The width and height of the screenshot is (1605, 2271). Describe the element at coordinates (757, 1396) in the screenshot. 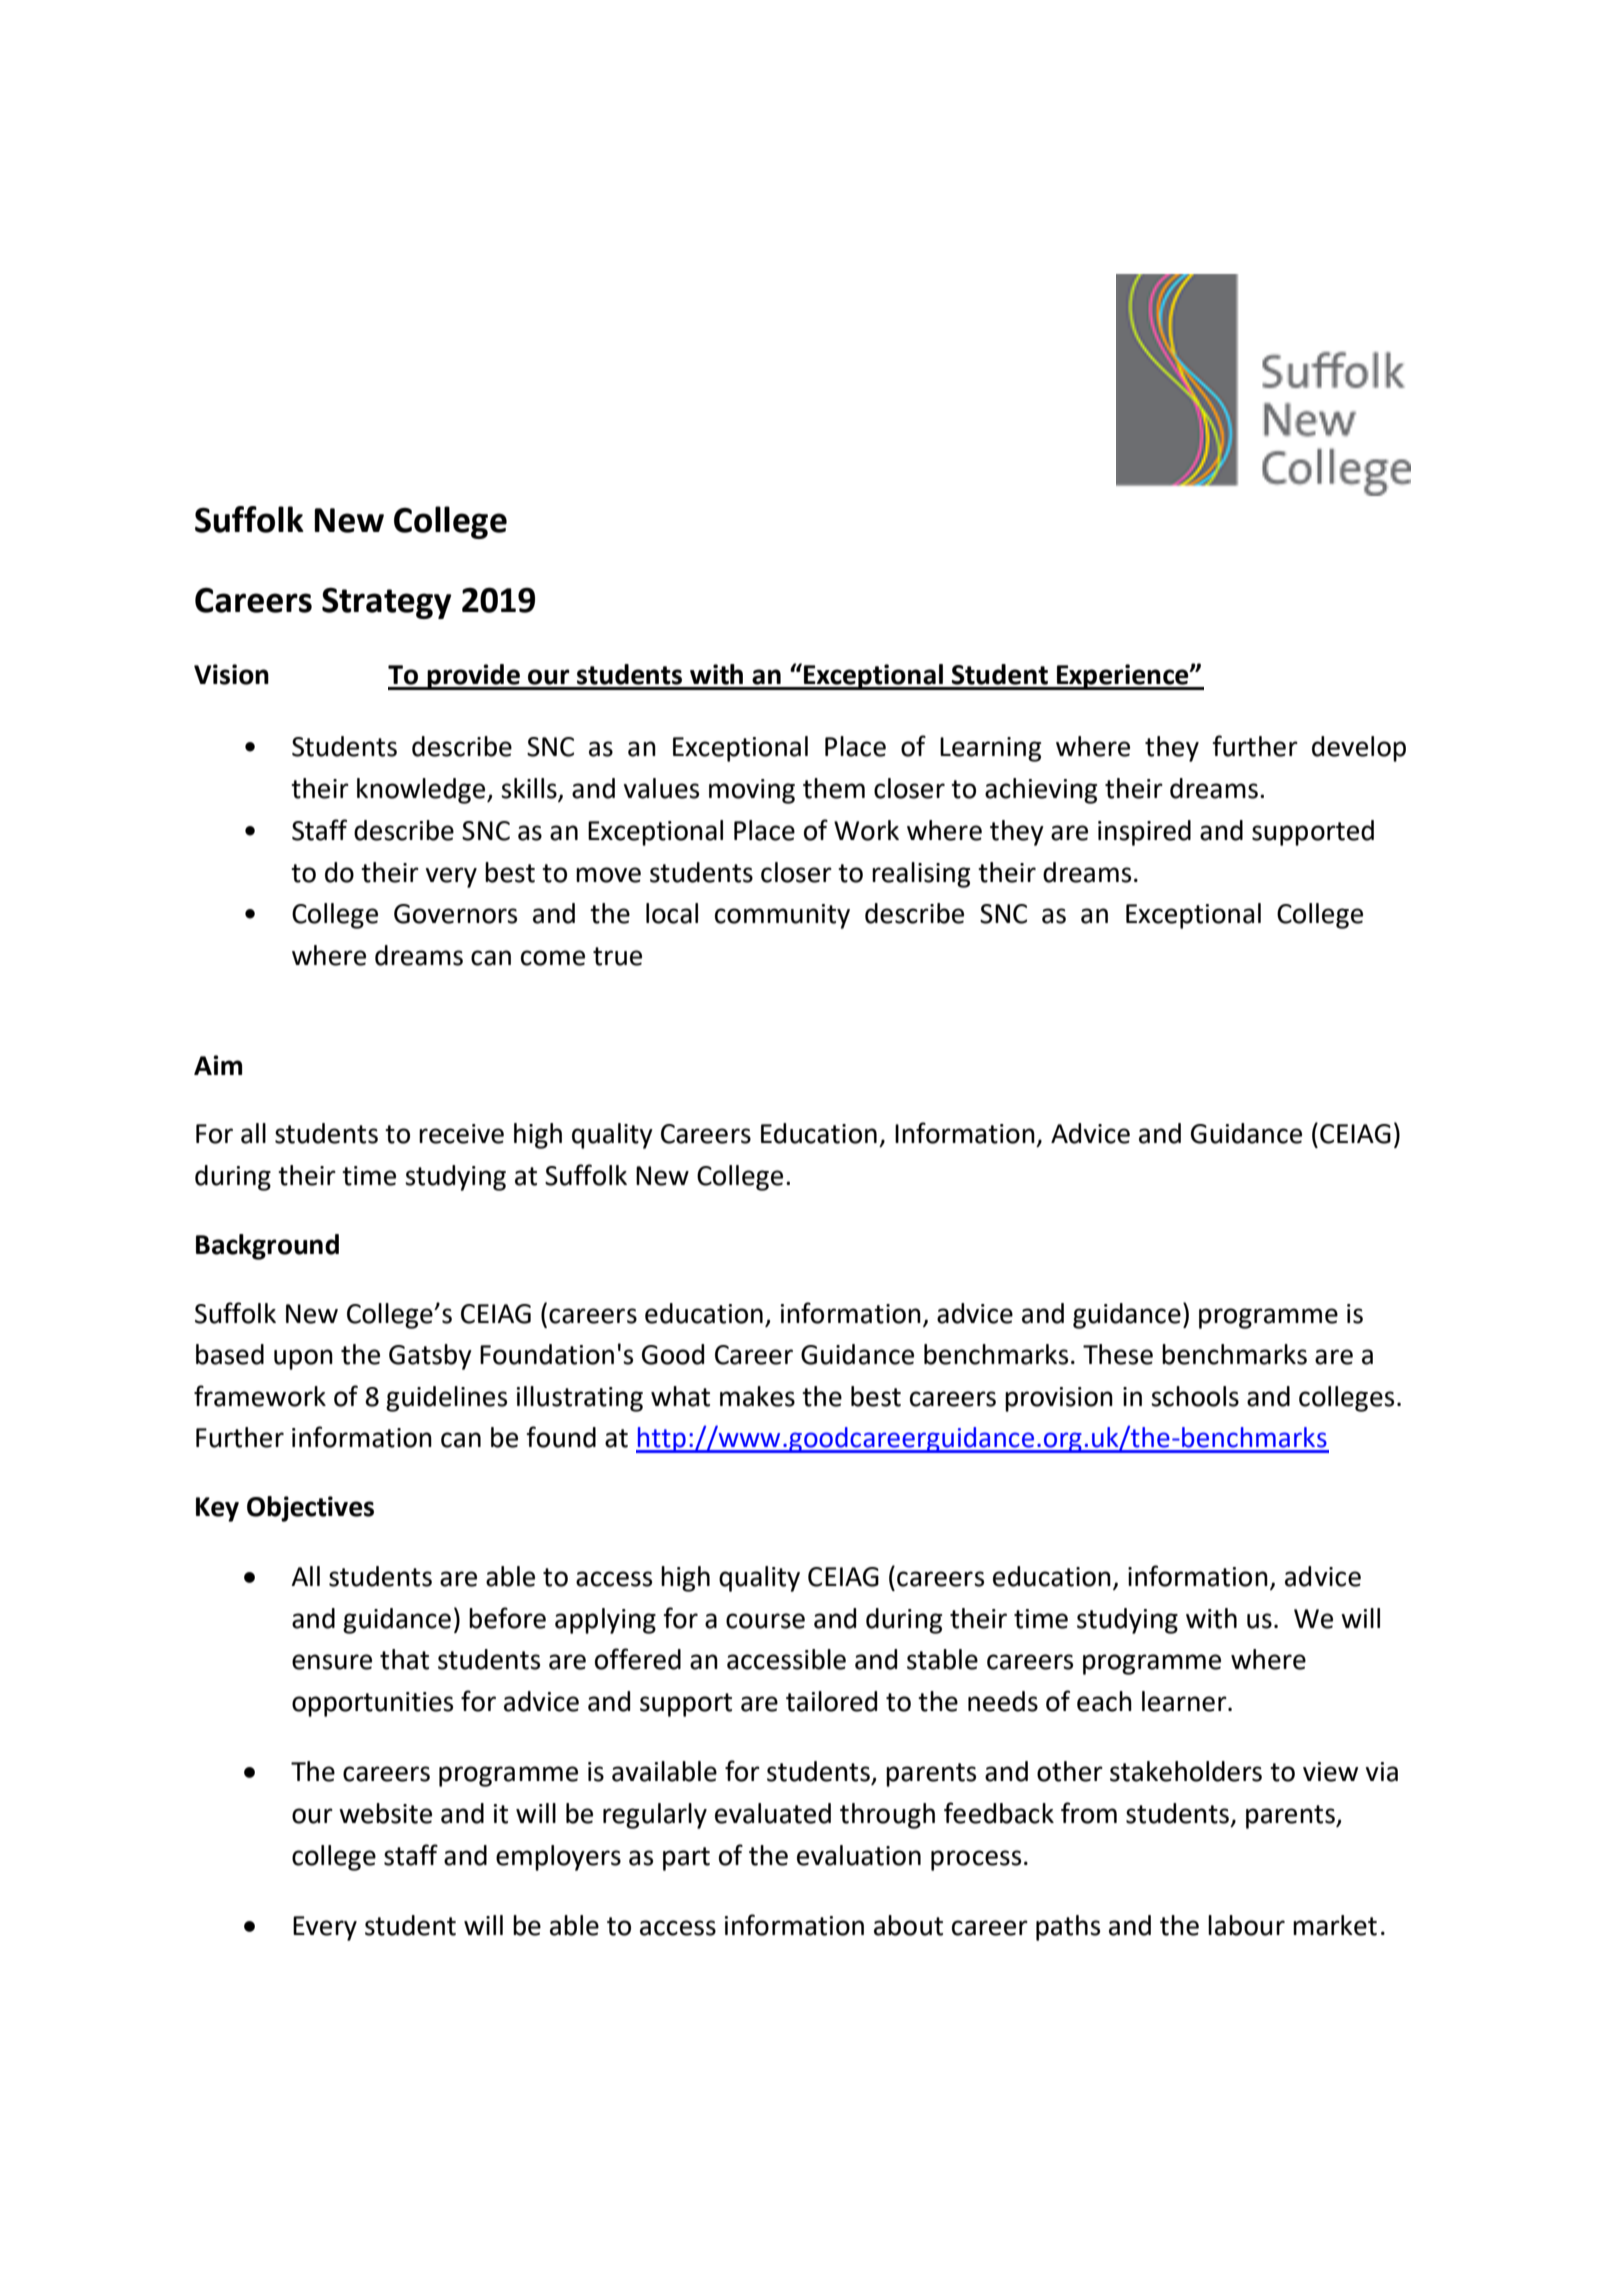

I see `makes` at that location.
